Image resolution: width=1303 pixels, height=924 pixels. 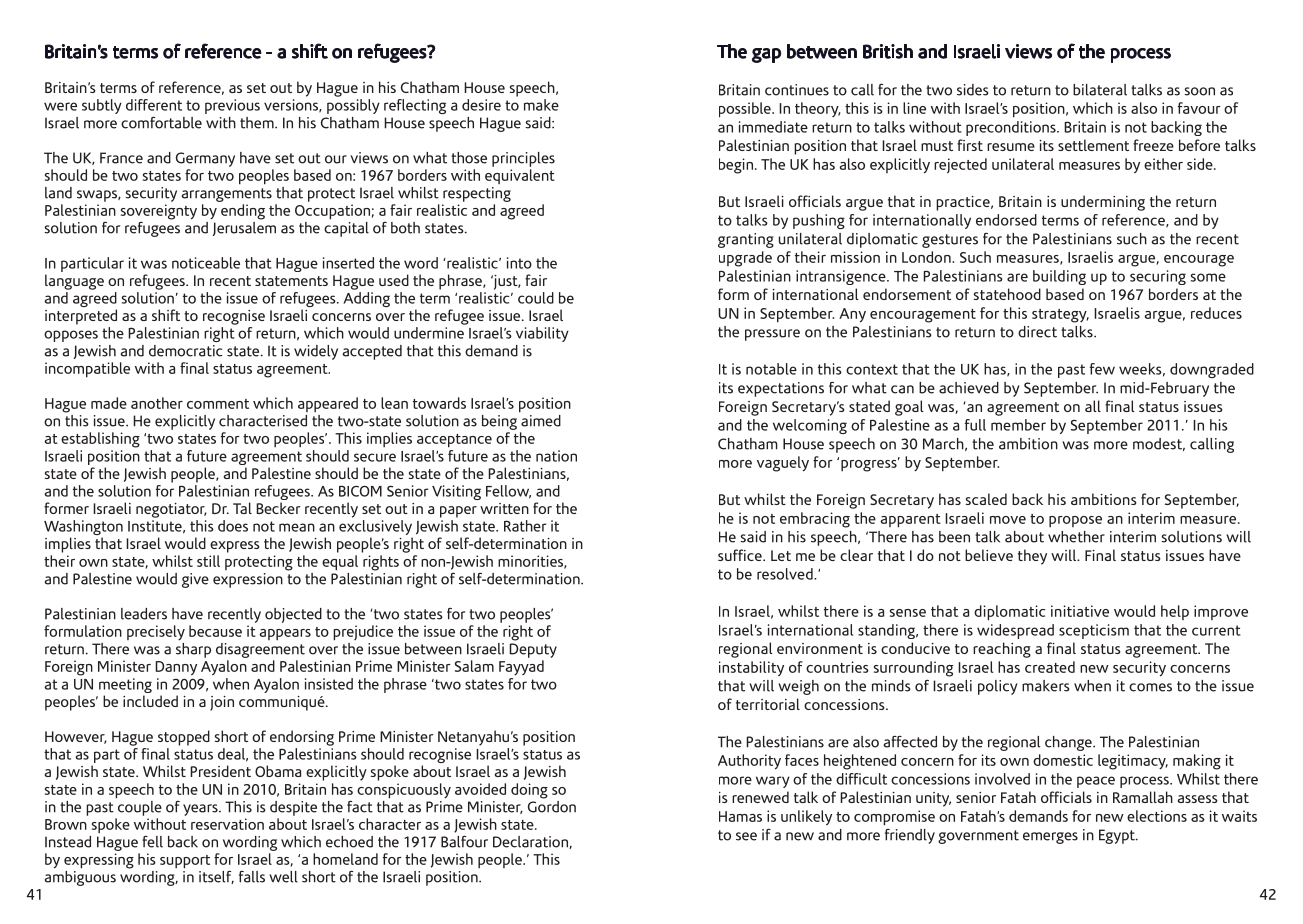 What do you see at coordinates (766, 55) in the screenshot?
I see `gap` at bounding box center [766, 55].
